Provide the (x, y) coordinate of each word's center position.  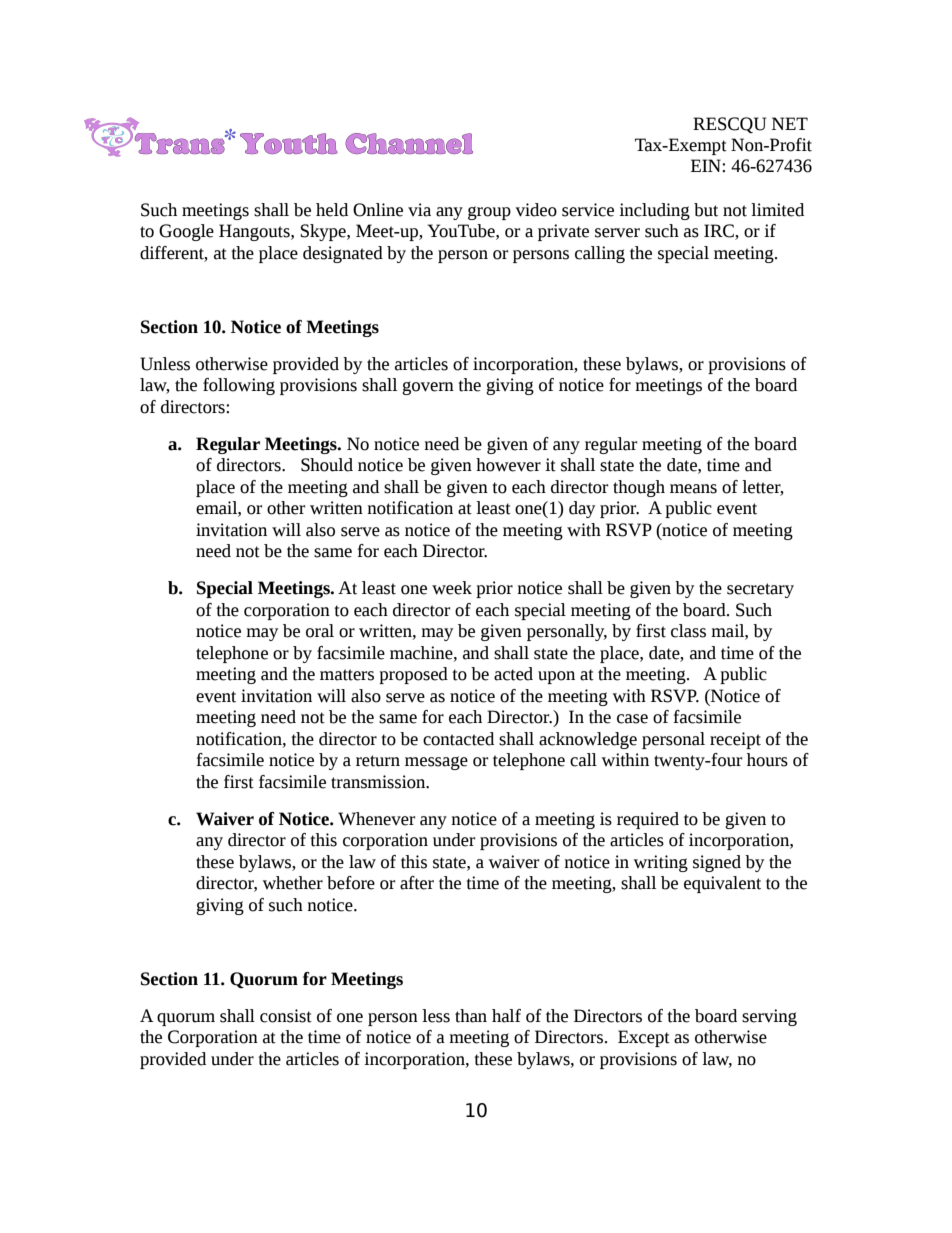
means (693, 489)
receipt (735, 740)
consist (286, 1016)
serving (769, 1017)
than (471, 1016)
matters (347, 675)
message (436, 763)
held (332, 210)
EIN (707, 165)
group (489, 213)
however (508, 465)
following (239, 386)
